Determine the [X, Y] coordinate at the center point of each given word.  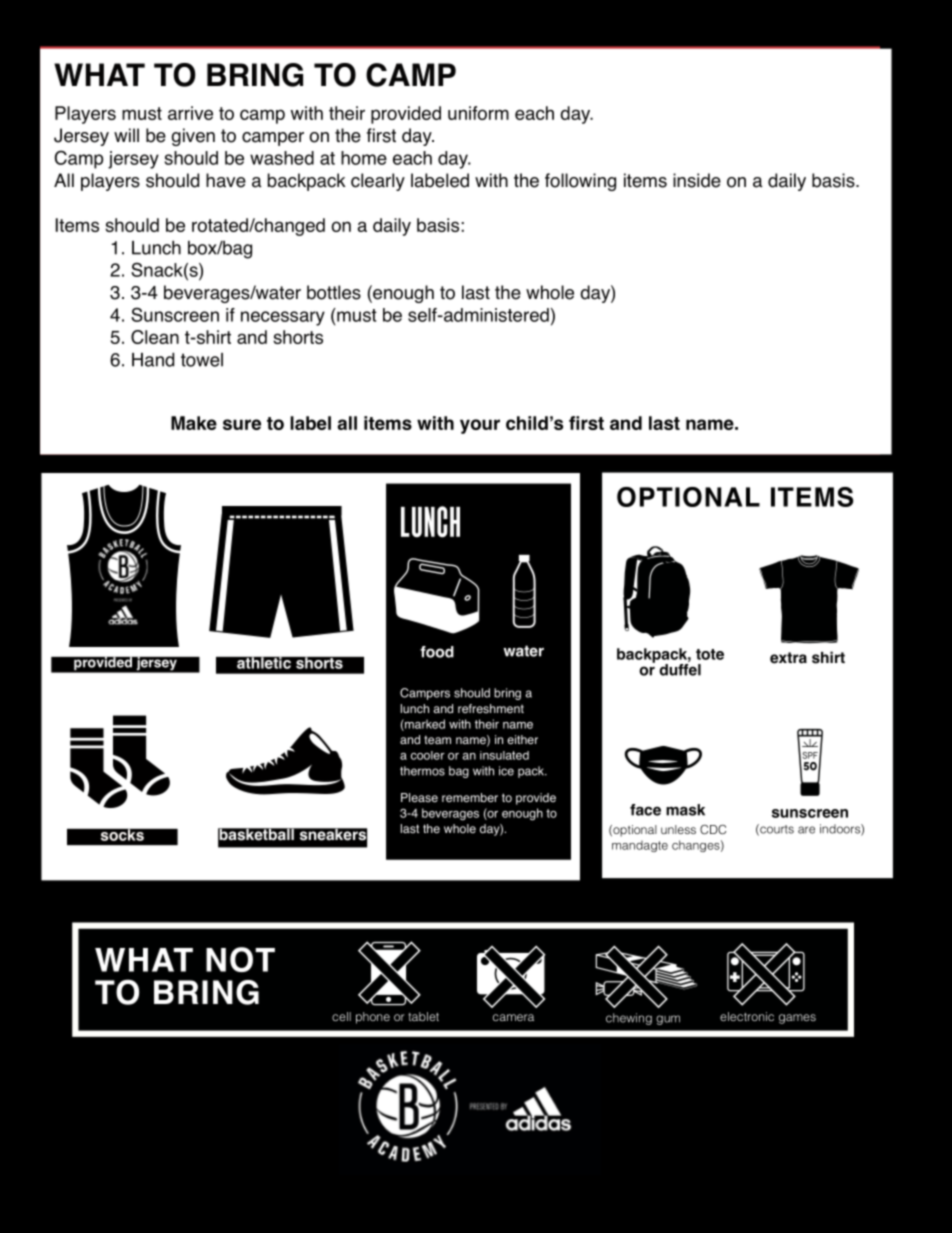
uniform [478, 113]
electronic [747, 1016]
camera [513, 1017]
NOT [240, 959]
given [193, 137]
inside [697, 180]
